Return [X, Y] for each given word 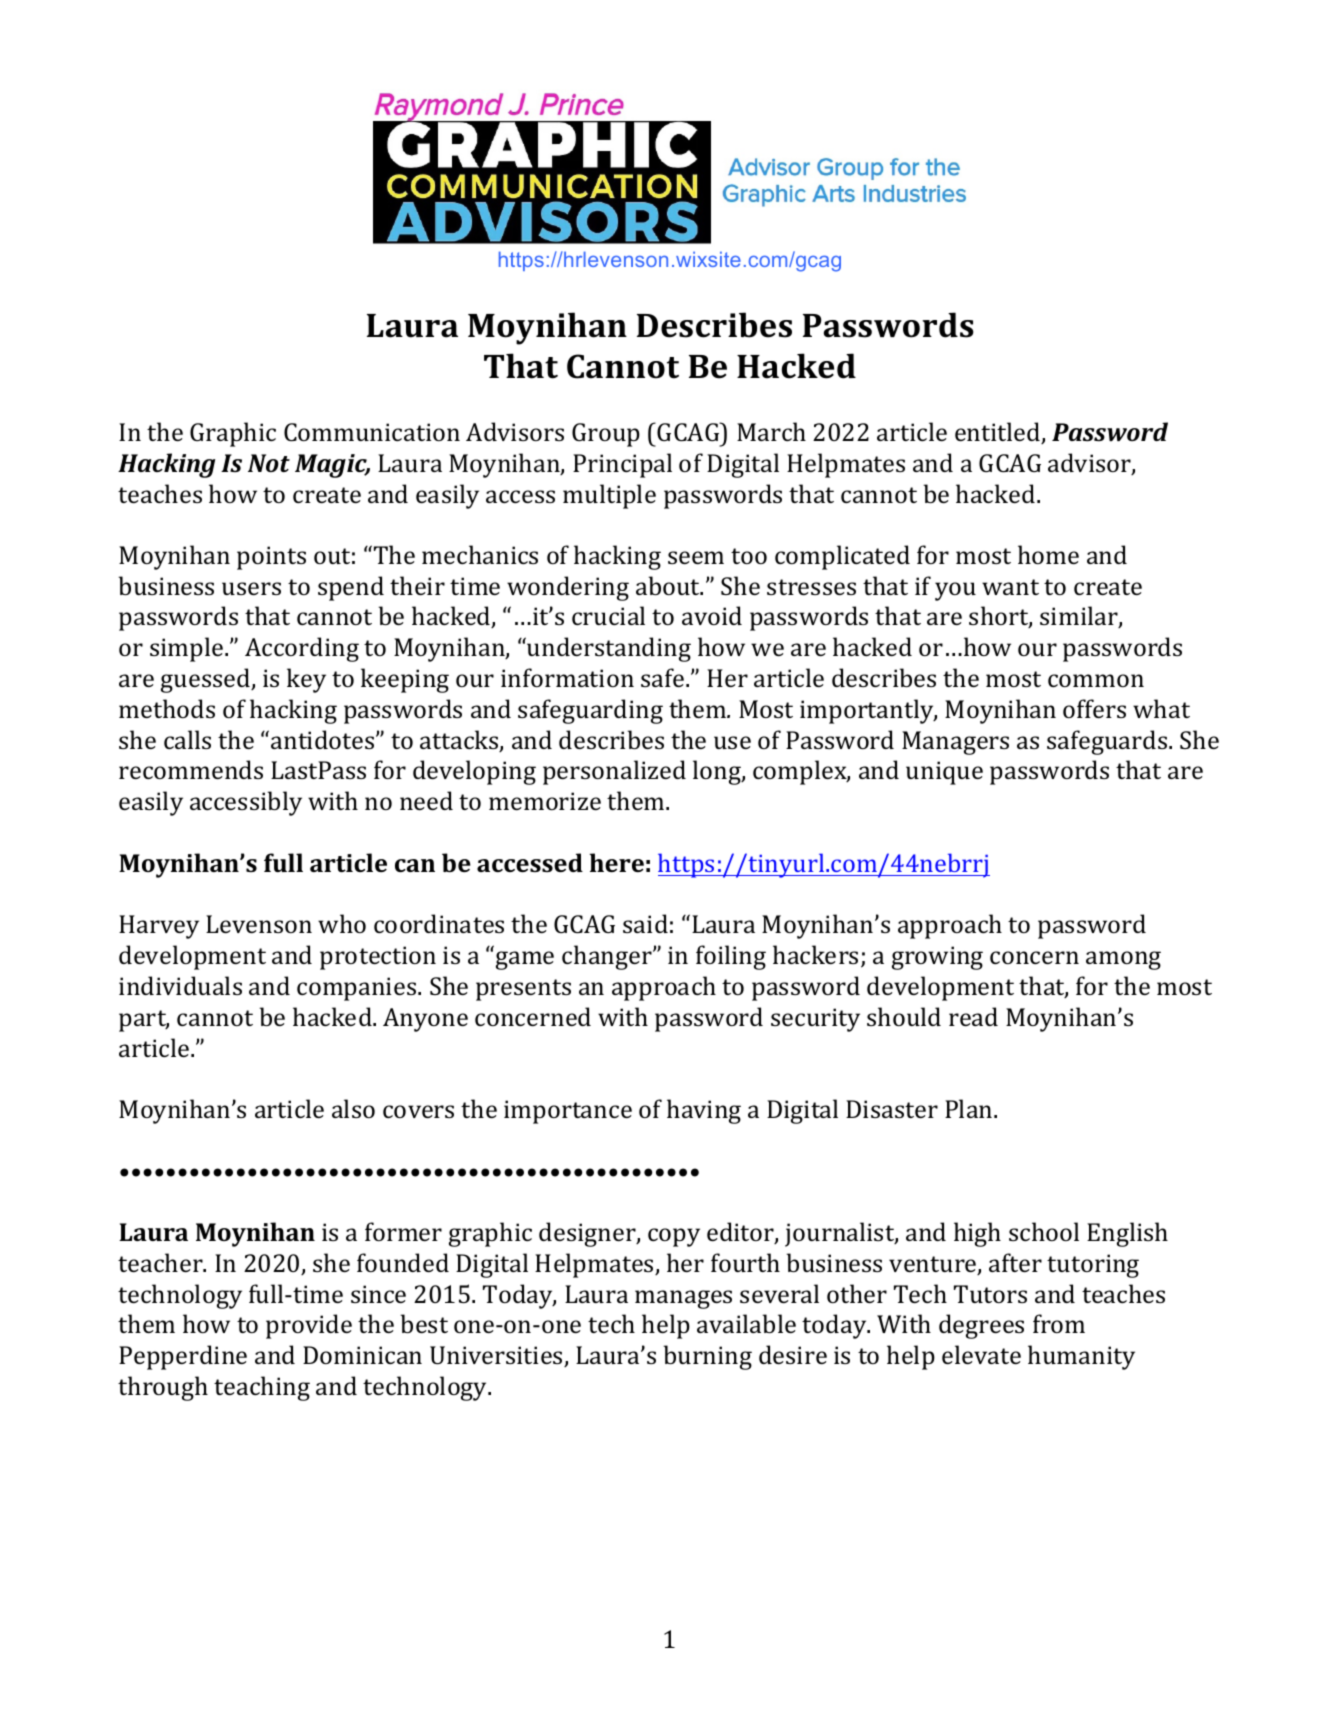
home [1048, 554]
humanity [1081, 1357]
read [973, 1016]
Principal [622, 465]
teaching [262, 1388]
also [353, 1108]
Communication [372, 432]
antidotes [324, 739]
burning [707, 1357]
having [704, 1111]
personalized [614, 772]
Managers [955, 743]
